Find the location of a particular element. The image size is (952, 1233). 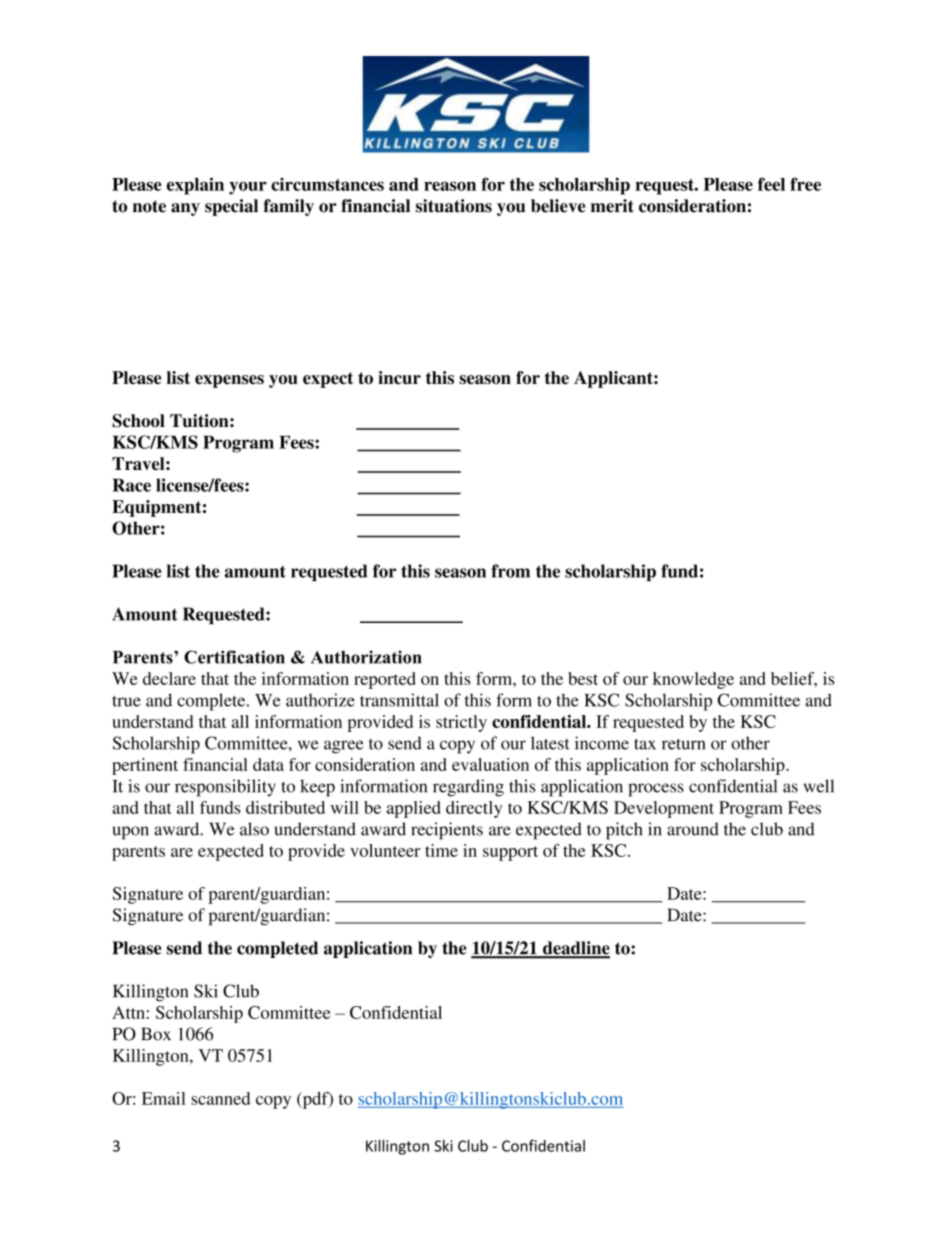

feel is located at coordinates (771, 184).
